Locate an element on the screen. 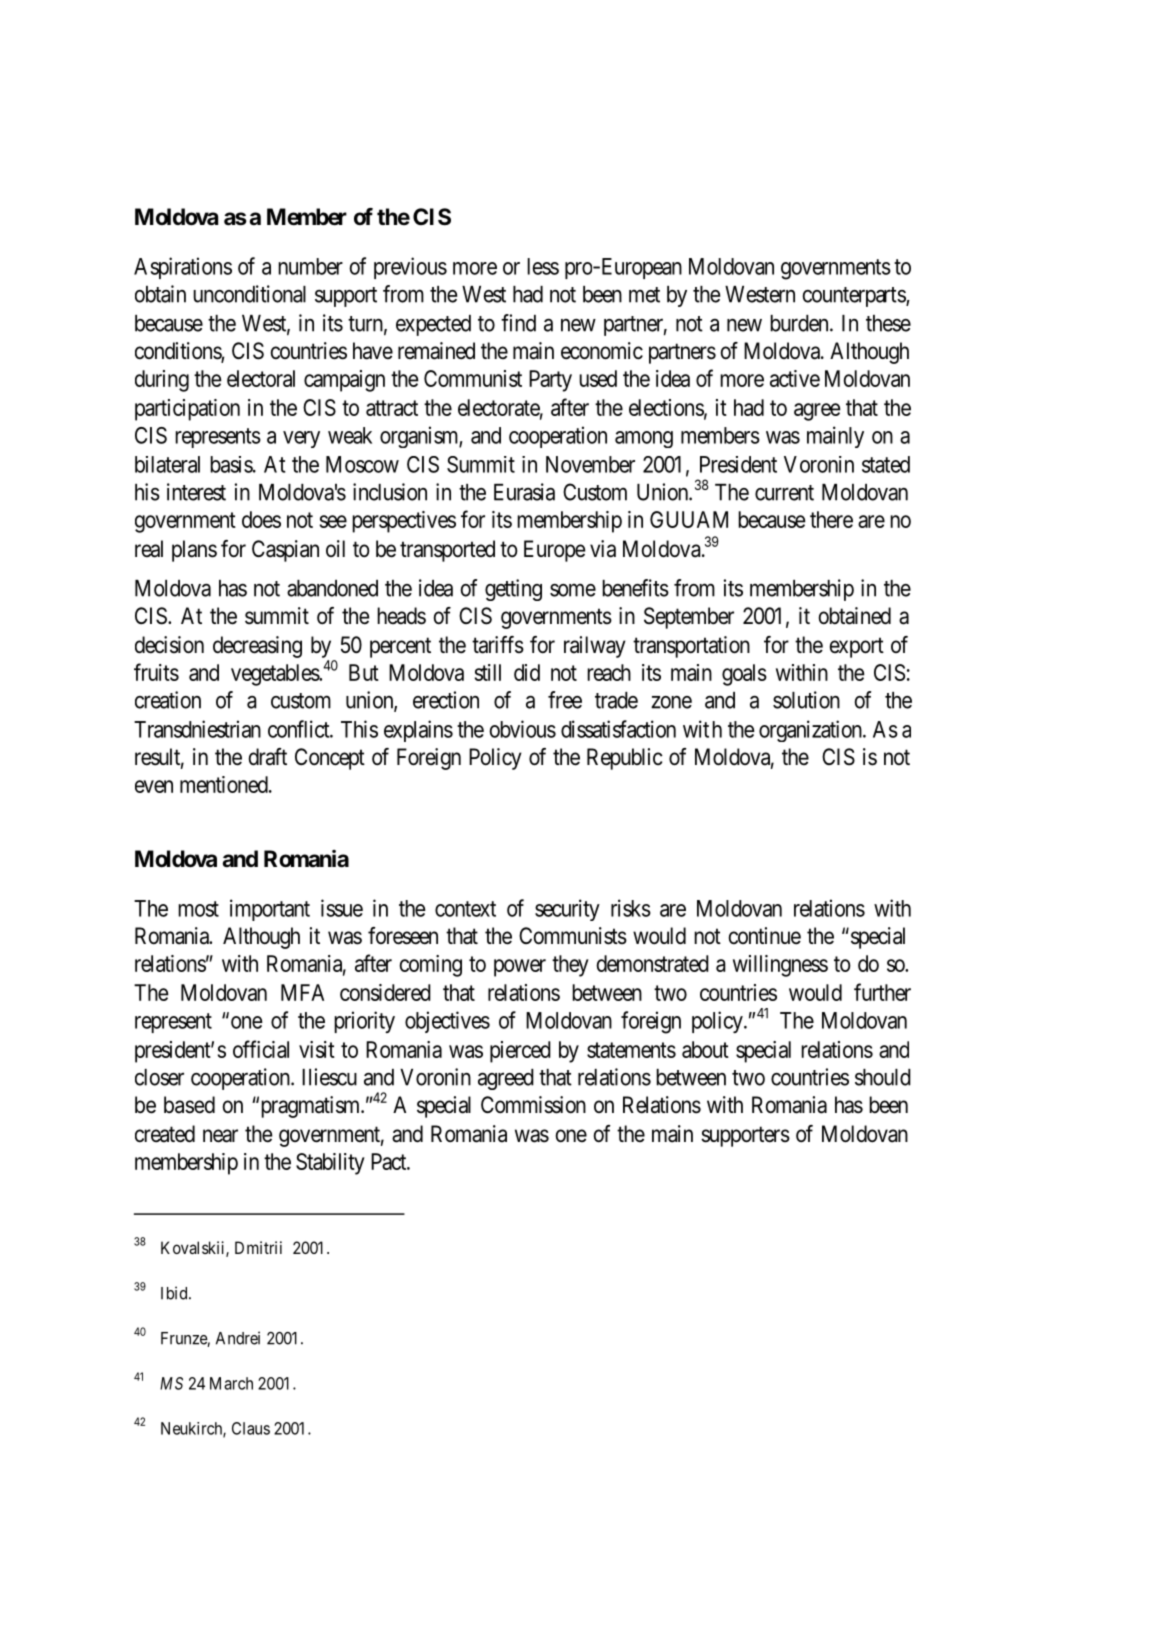  solution is located at coordinates (806, 700).
